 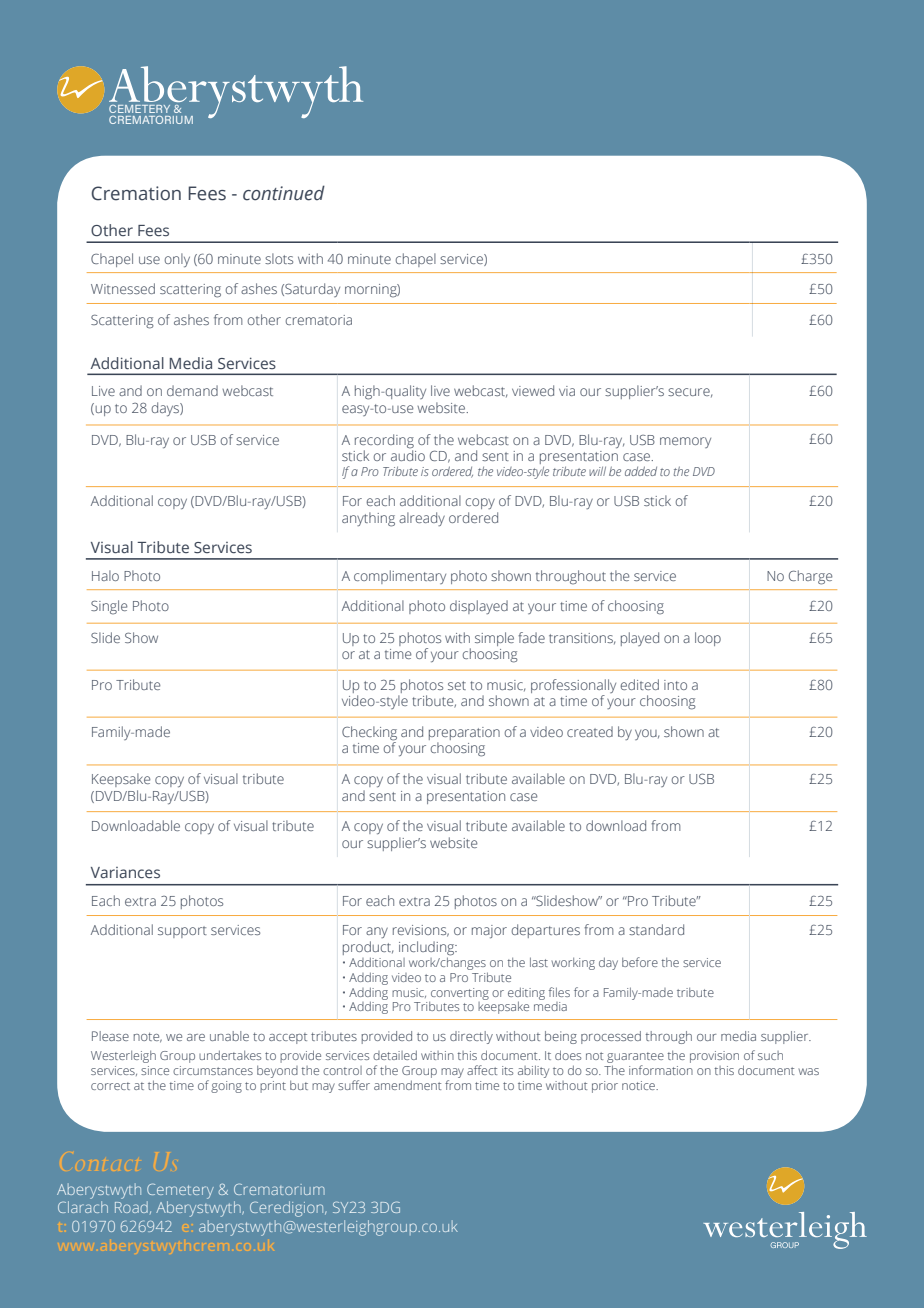 I want to click on Charge, so click(x=810, y=577).
